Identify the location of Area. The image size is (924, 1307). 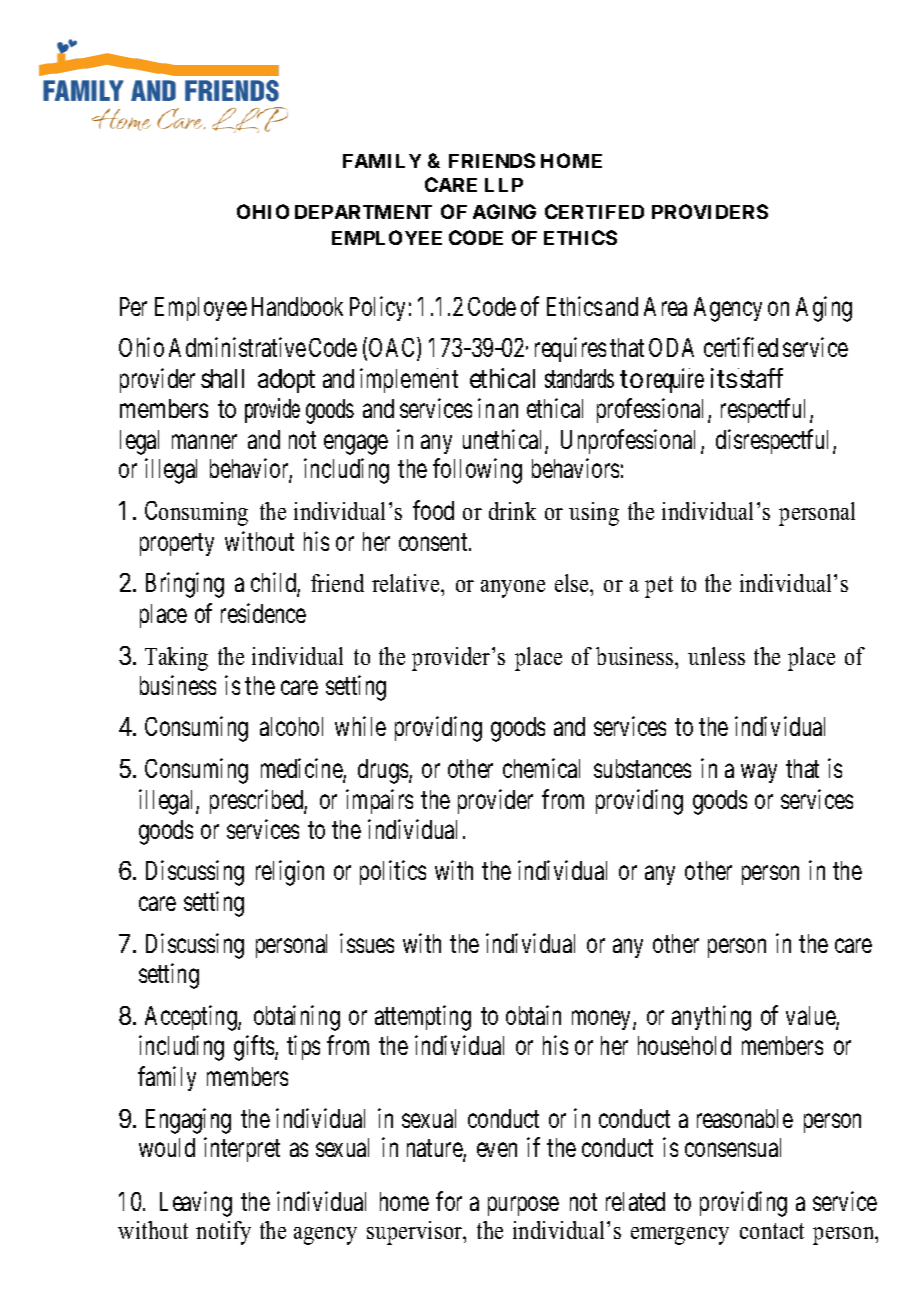
(665, 306).
